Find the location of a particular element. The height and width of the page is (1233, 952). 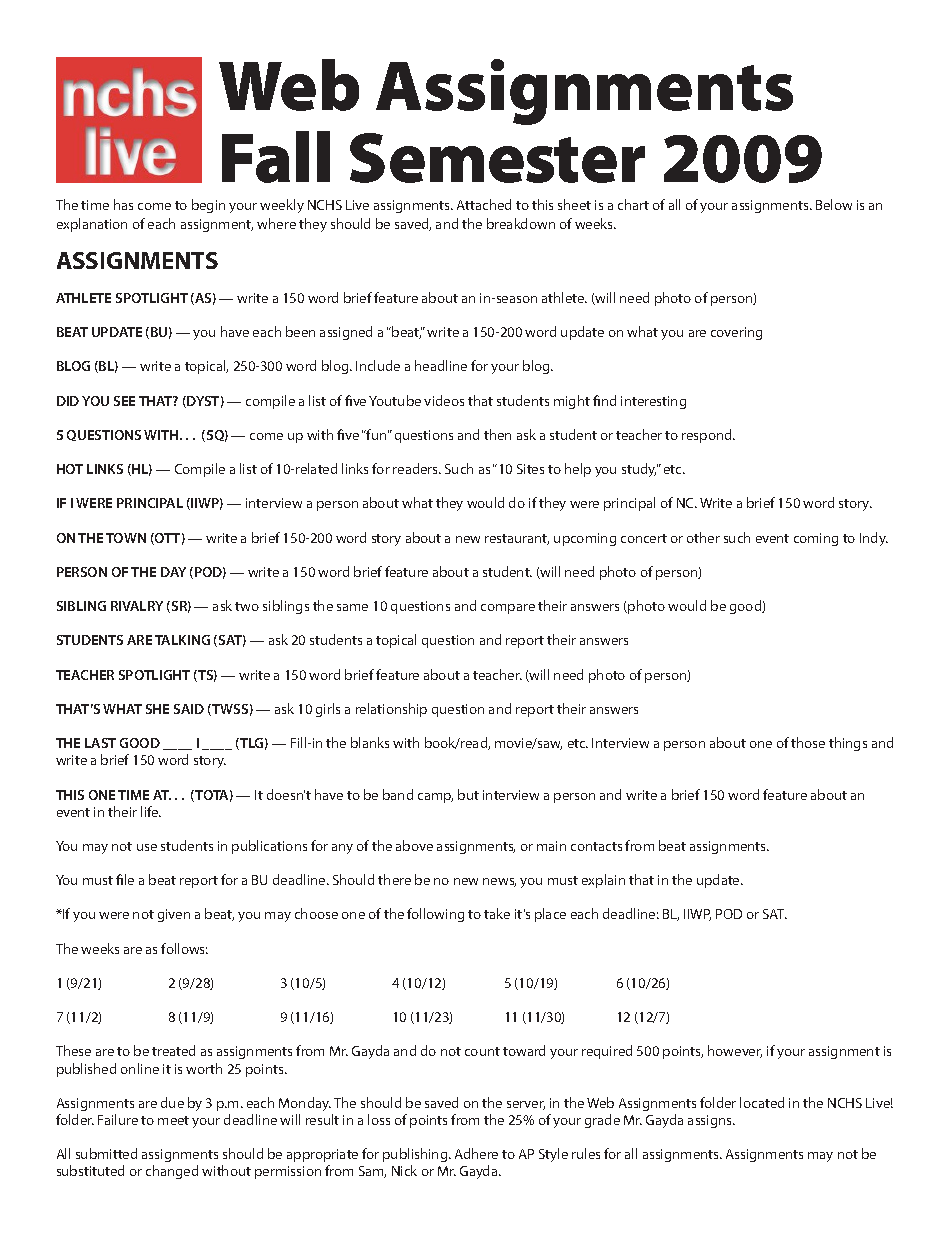

Below is located at coordinates (834, 204).
